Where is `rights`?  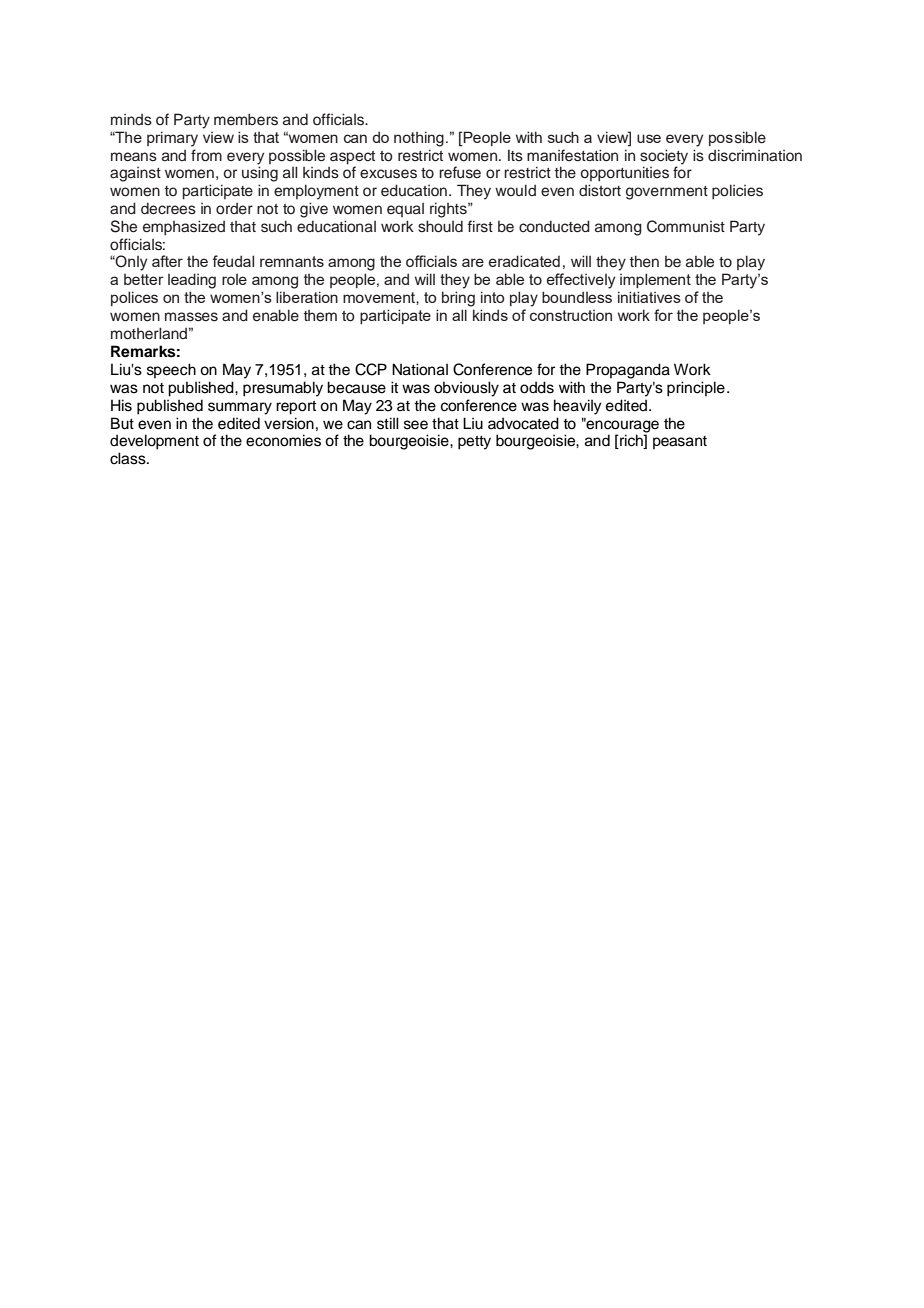 rights is located at coordinates (449, 210).
